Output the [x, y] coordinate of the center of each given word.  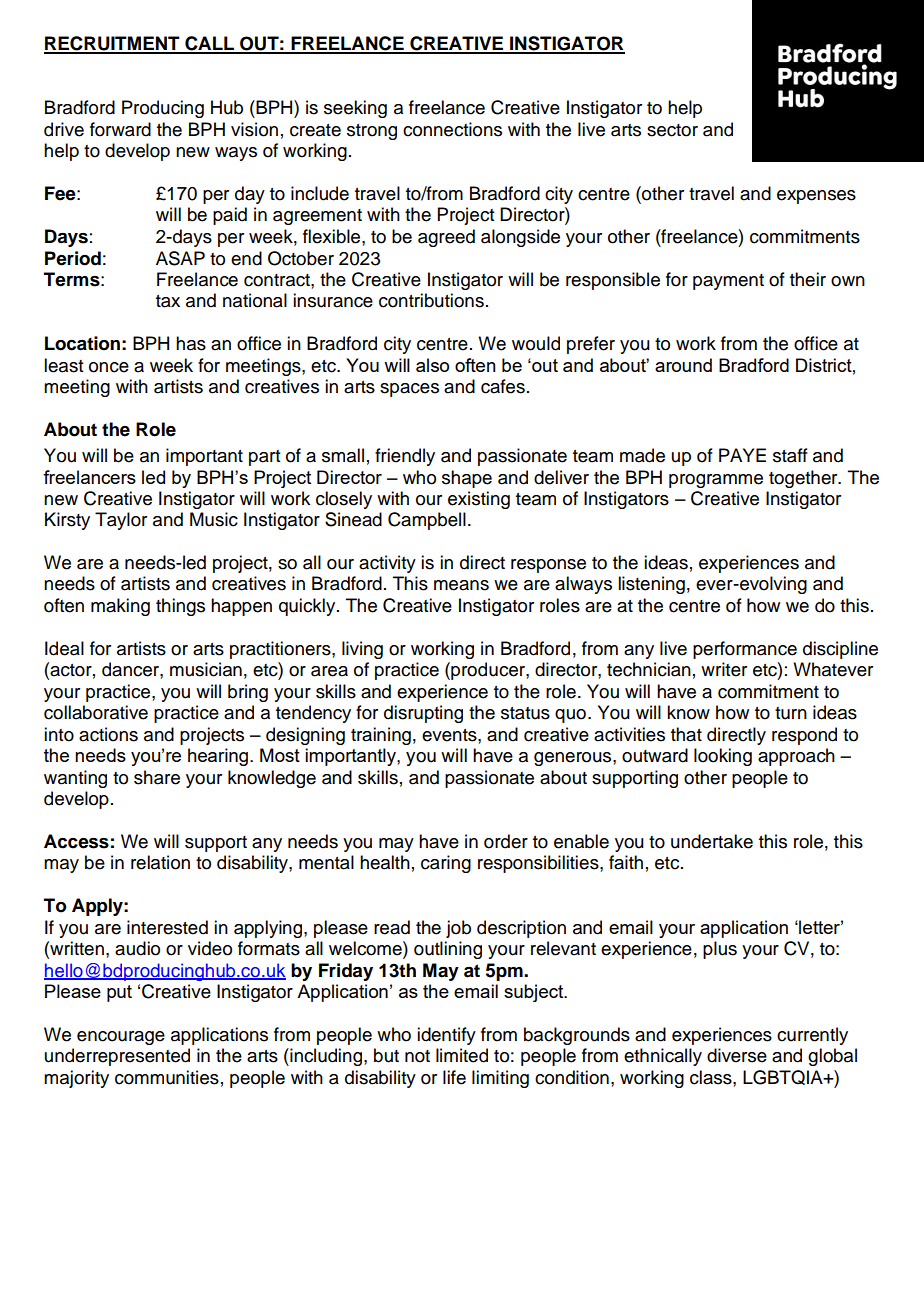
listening [651, 585]
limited [462, 1055]
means [461, 585]
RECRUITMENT [113, 44]
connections [452, 129]
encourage [121, 1038]
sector [672, 130]
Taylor [121, 521]
